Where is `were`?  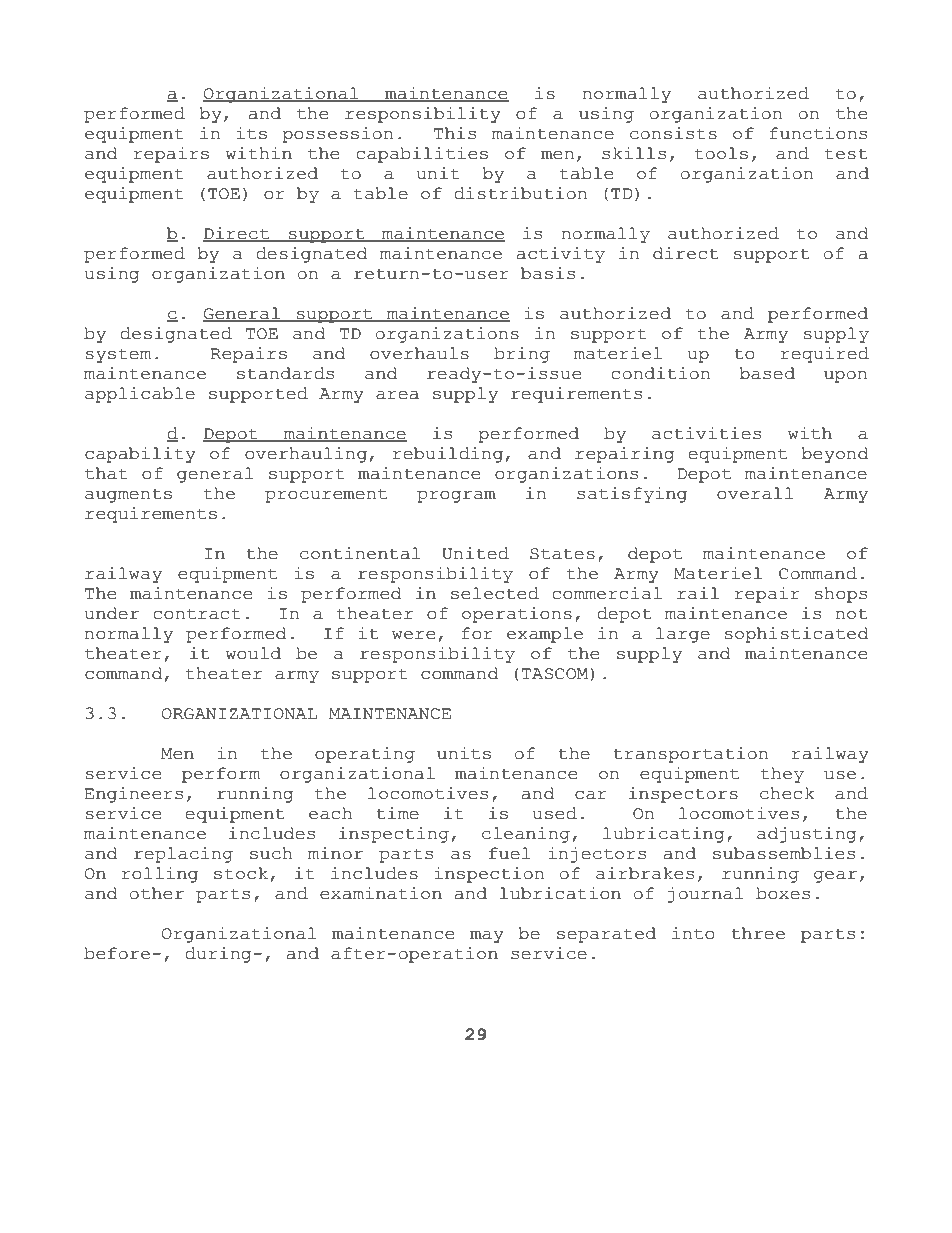
were is located at coordinates (413, 635).
